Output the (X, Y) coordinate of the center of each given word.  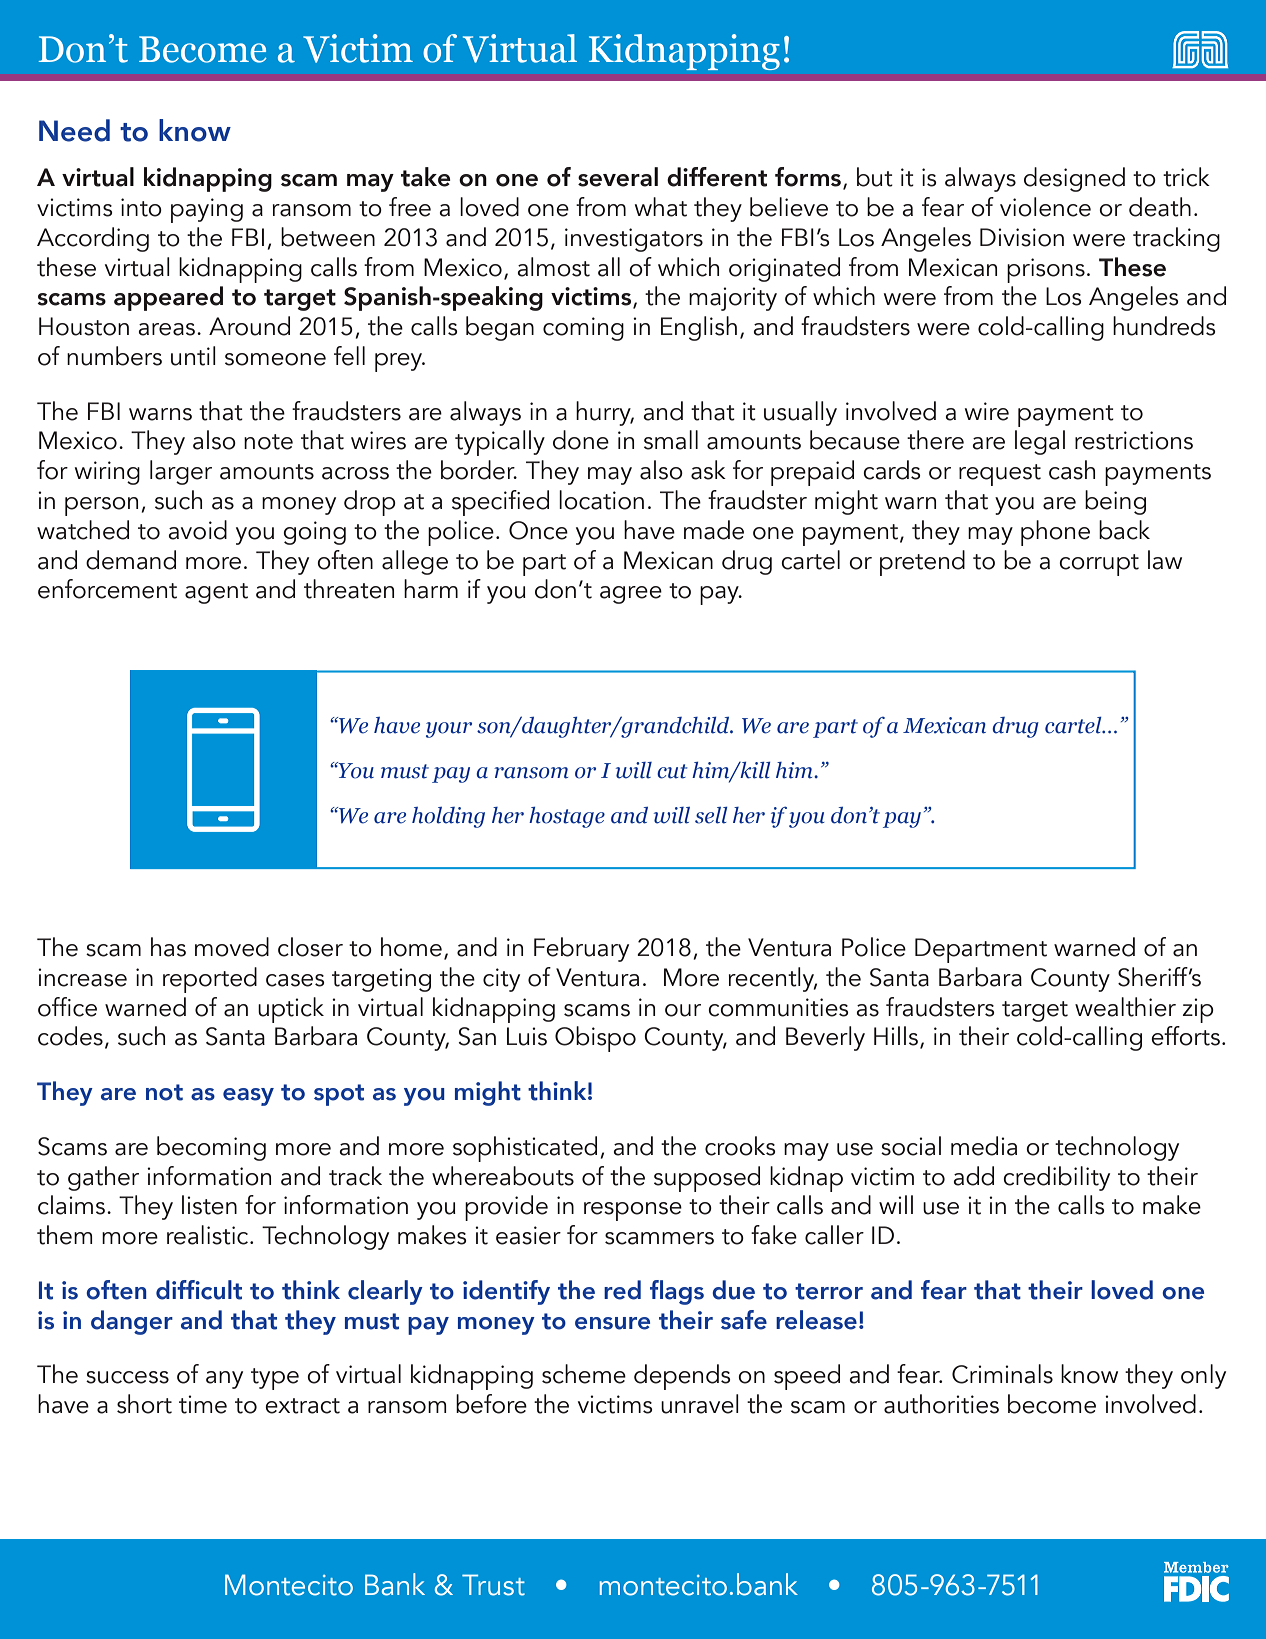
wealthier (1125, 1007)
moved (232, 947)
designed (1074, 179)
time (203, 1404)
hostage (567, 817)
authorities (941, 1404)
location (601, 500)
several (618, 177)
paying (207, 210)
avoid (197, 530)
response (633, 1211)
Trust (493, 1585)
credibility (1056, 1178)
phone (1055, 533)
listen (209, 1205)
